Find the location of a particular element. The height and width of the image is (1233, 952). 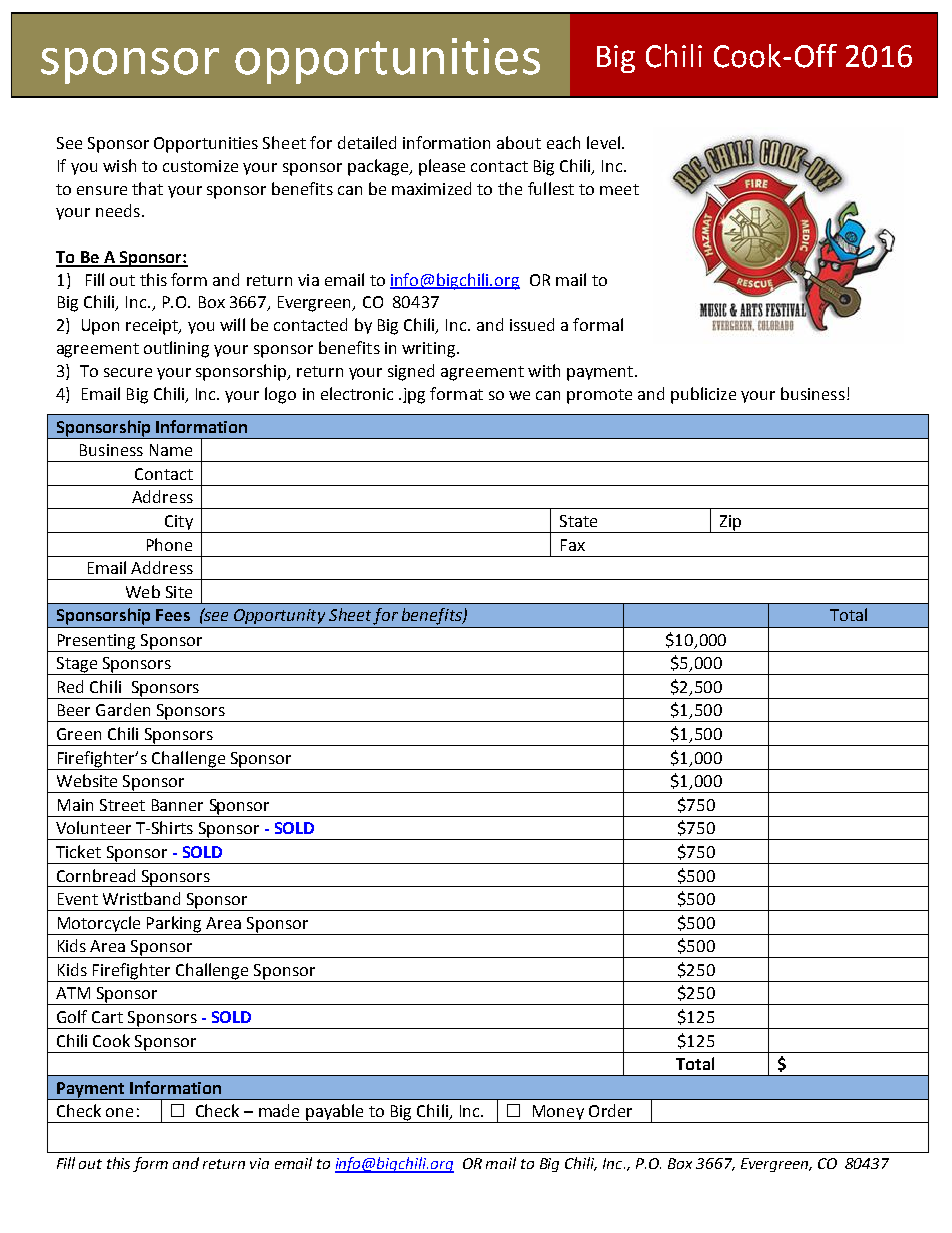

secure is located at coordinates (128, 372).
